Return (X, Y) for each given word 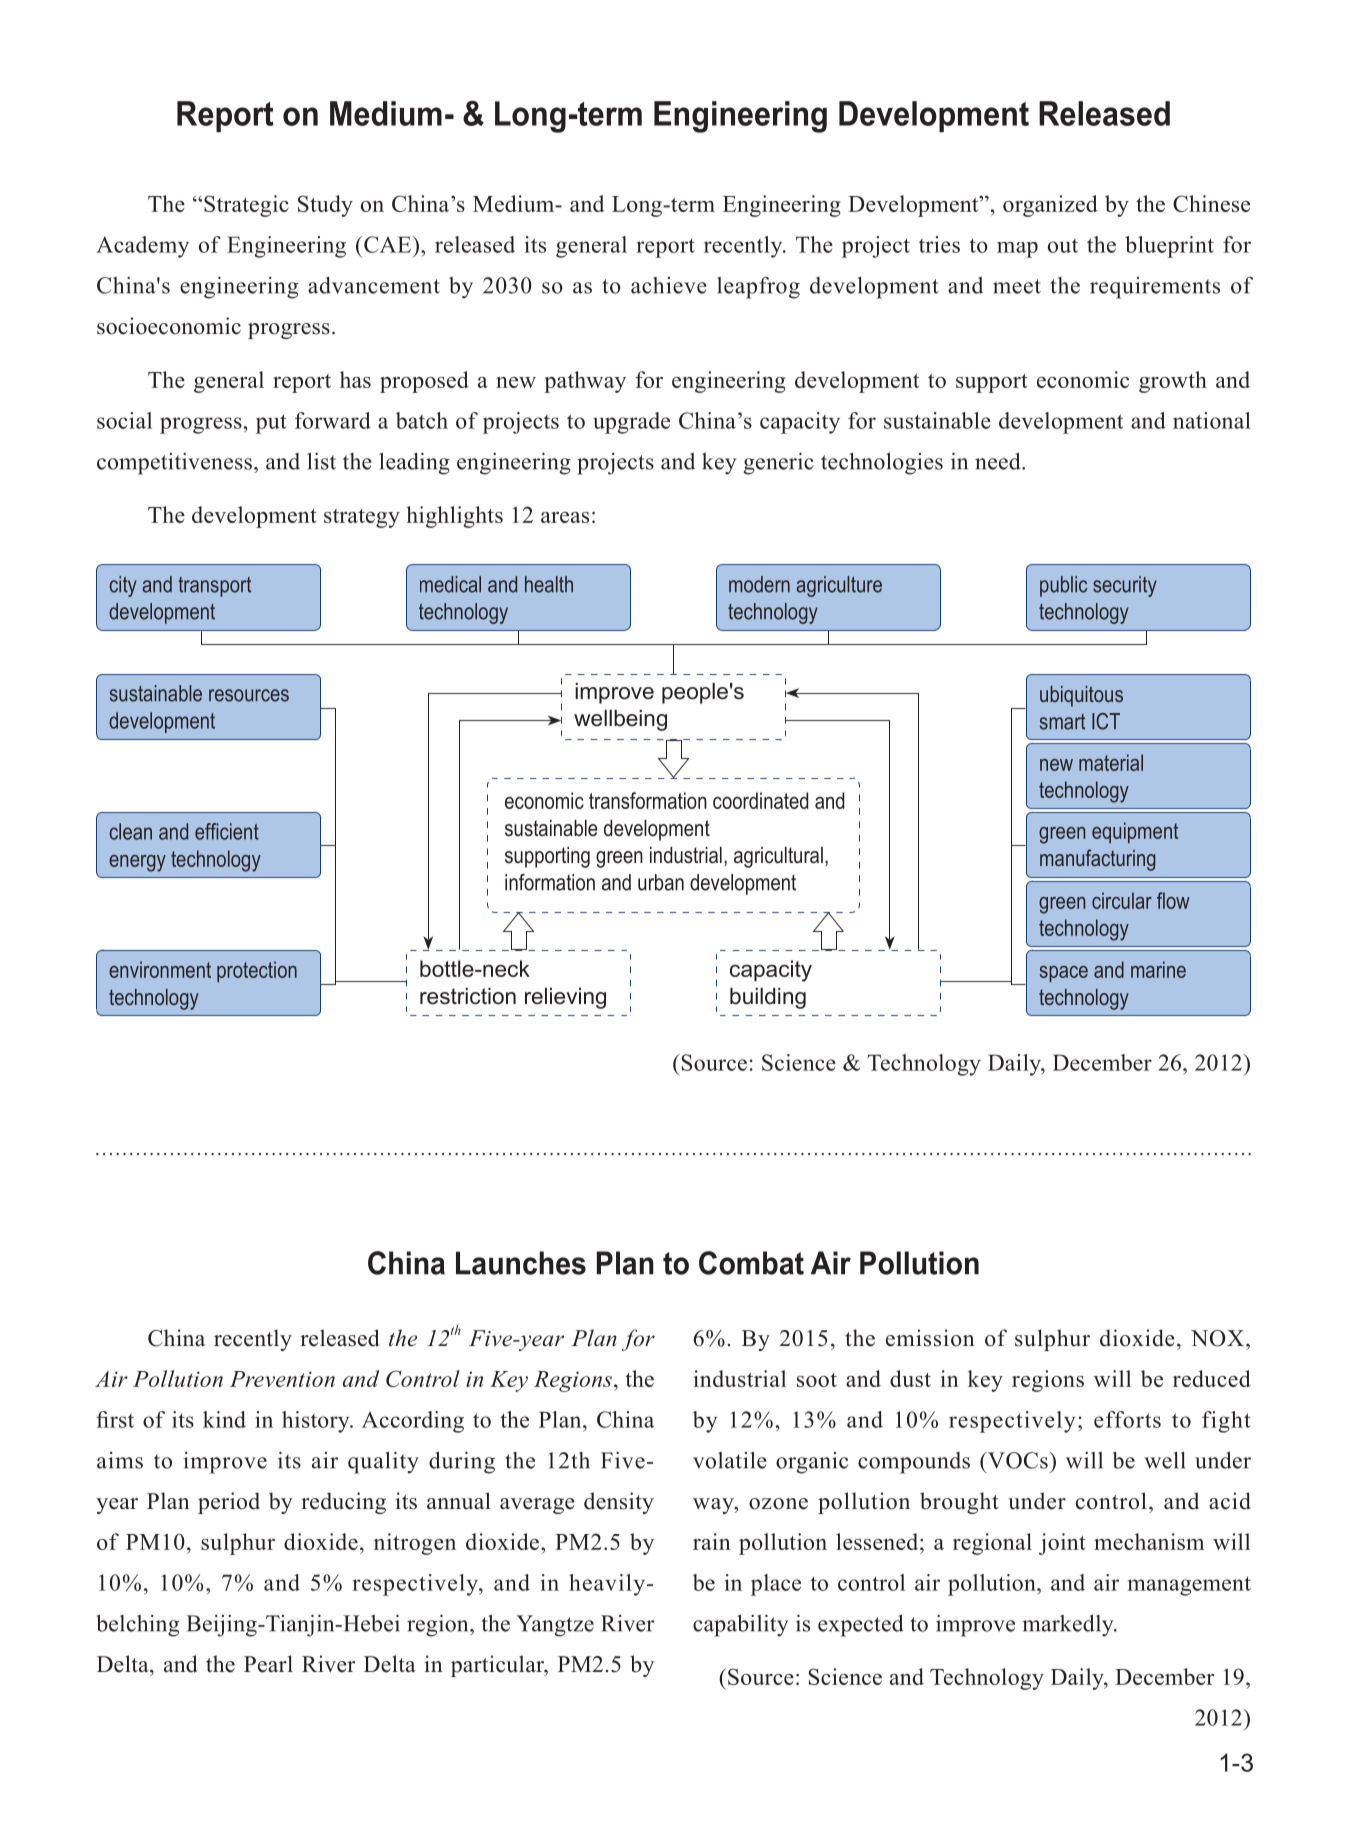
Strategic (246, 206)
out (1063, 246)
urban (661, 882)
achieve (669, 285)
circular (1122, 900)
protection (257, 971)
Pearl (268, 1664)
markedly (1069, 1626)
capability (740, 1626)
